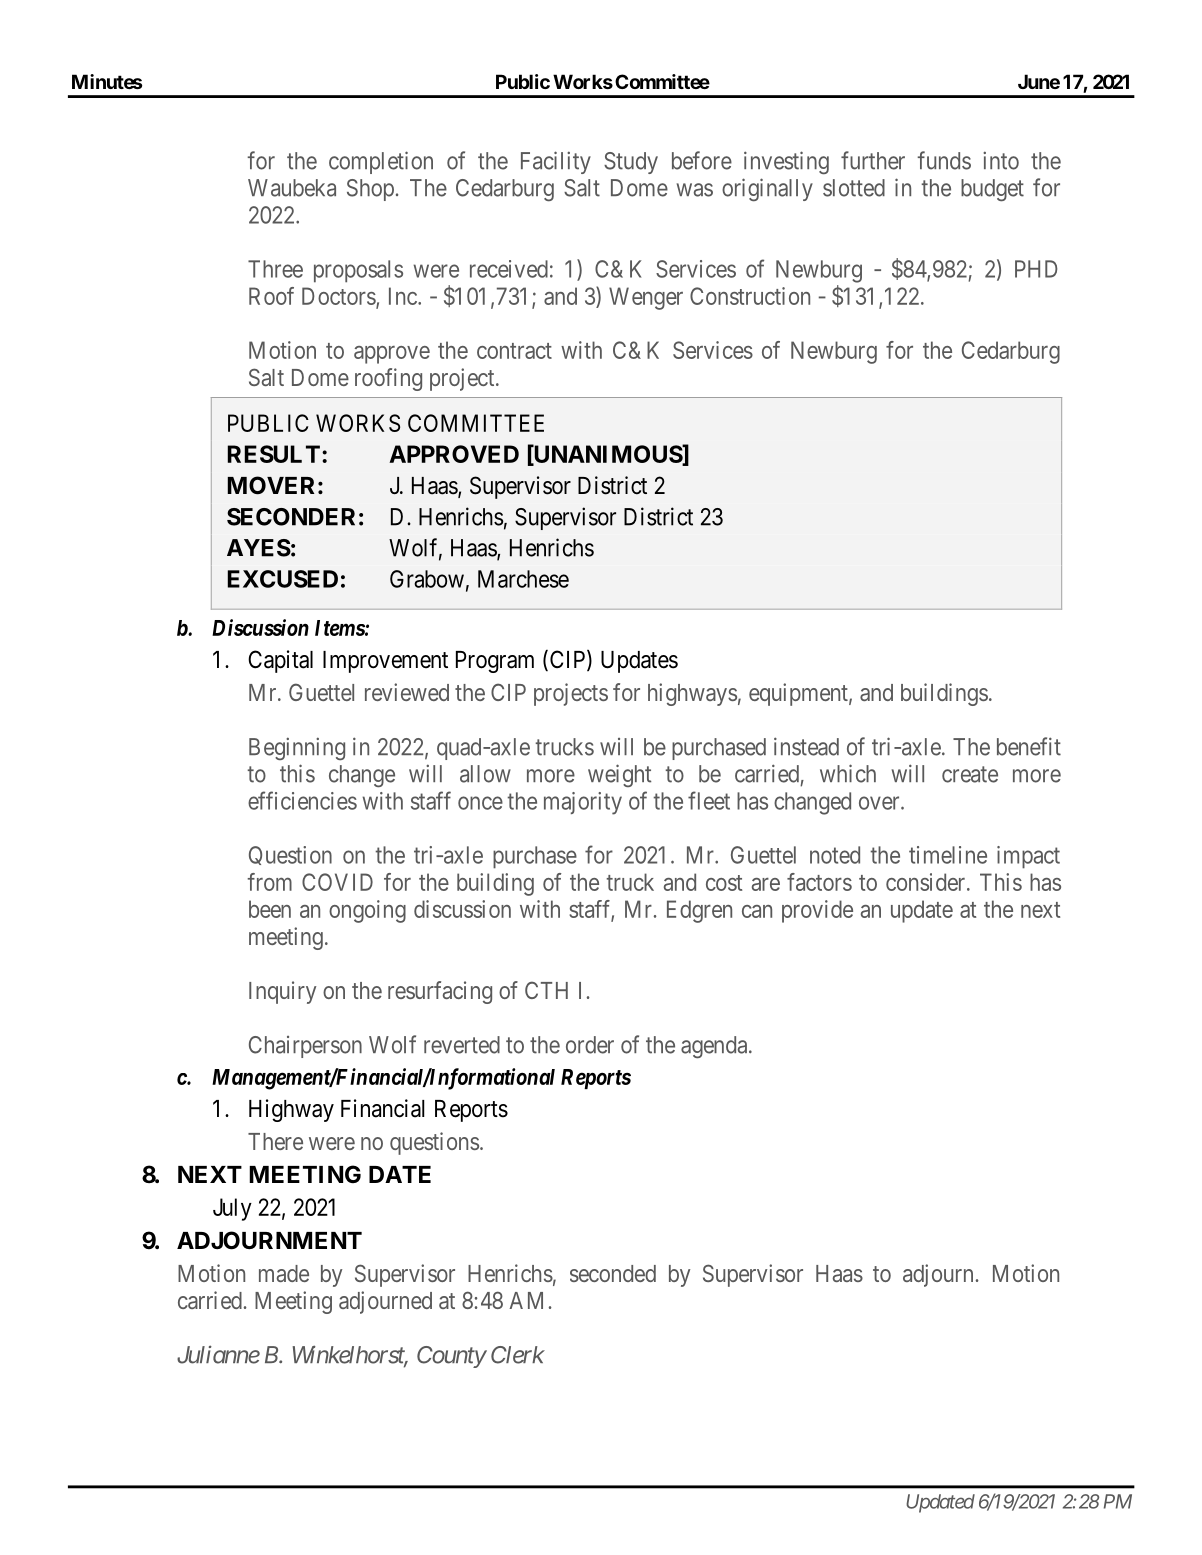 The image size is (1202, 1555). What do you see at coordinates (631, 163) in the screenshot?
I see `Study` at bounding box center [631, 163].
